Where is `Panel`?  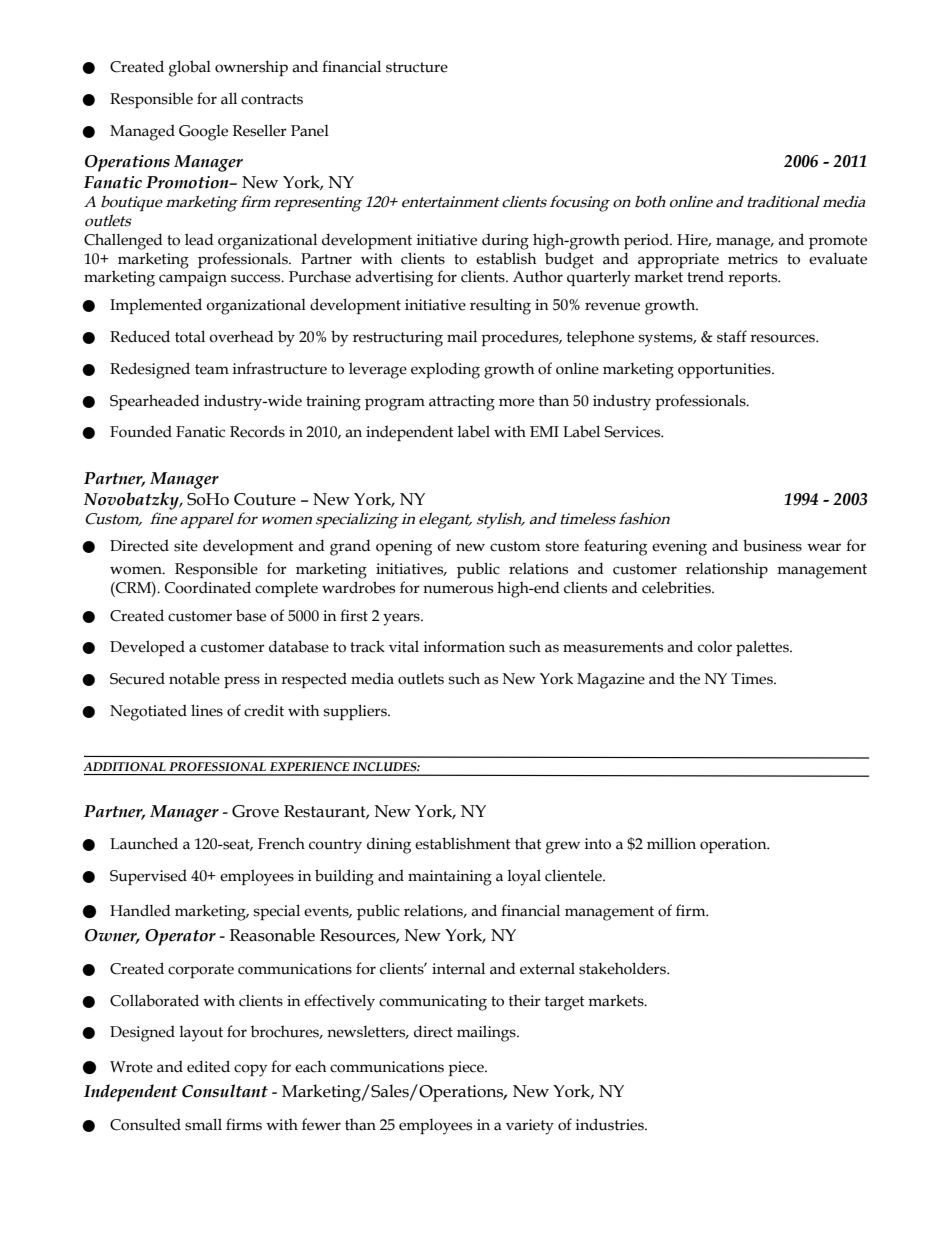
Panel is located at coordinates (310, 131).
